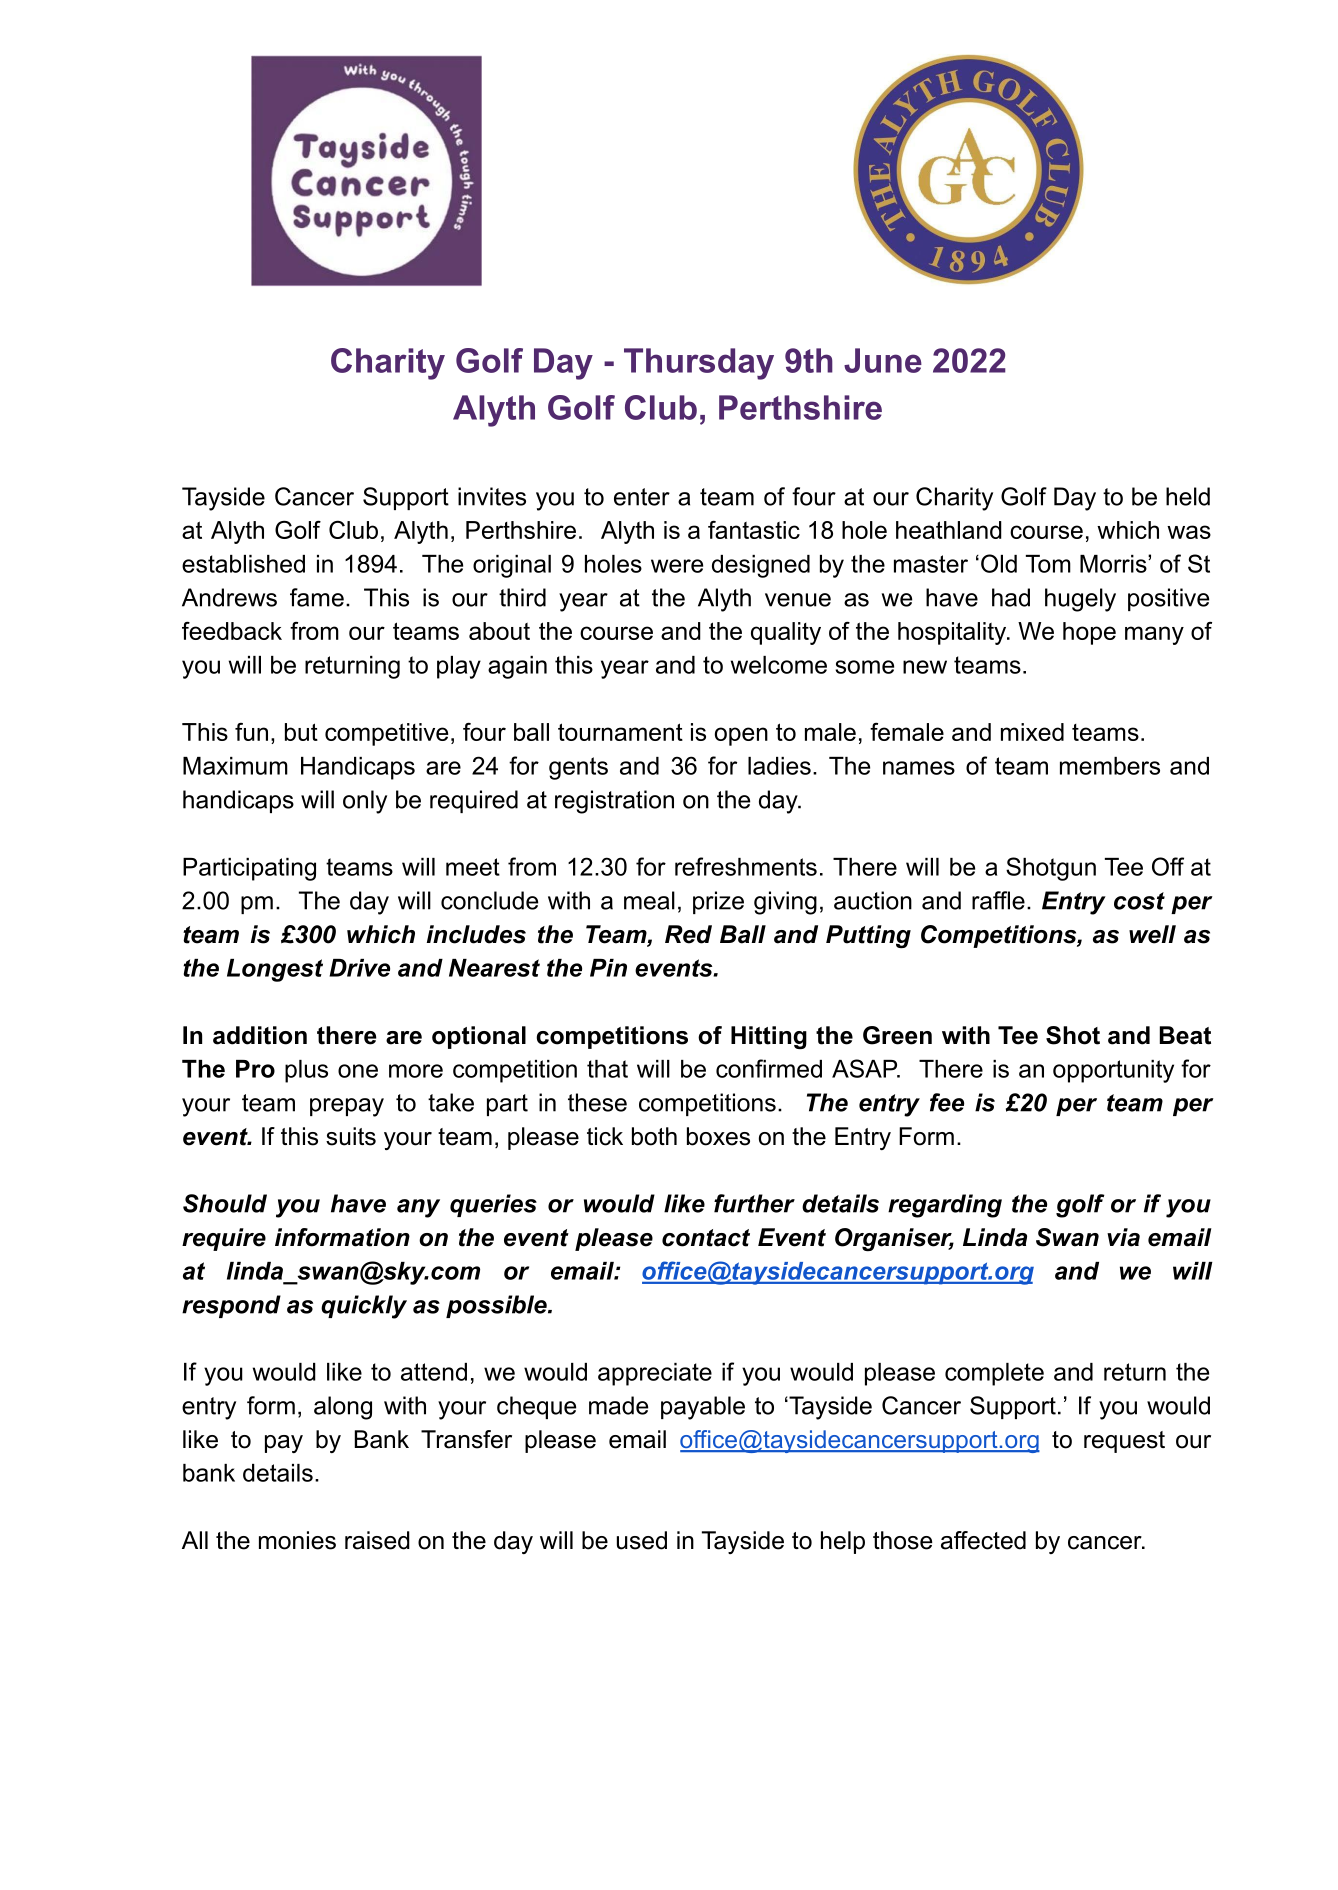  I want to click on Thursday, so click(699, 364).
